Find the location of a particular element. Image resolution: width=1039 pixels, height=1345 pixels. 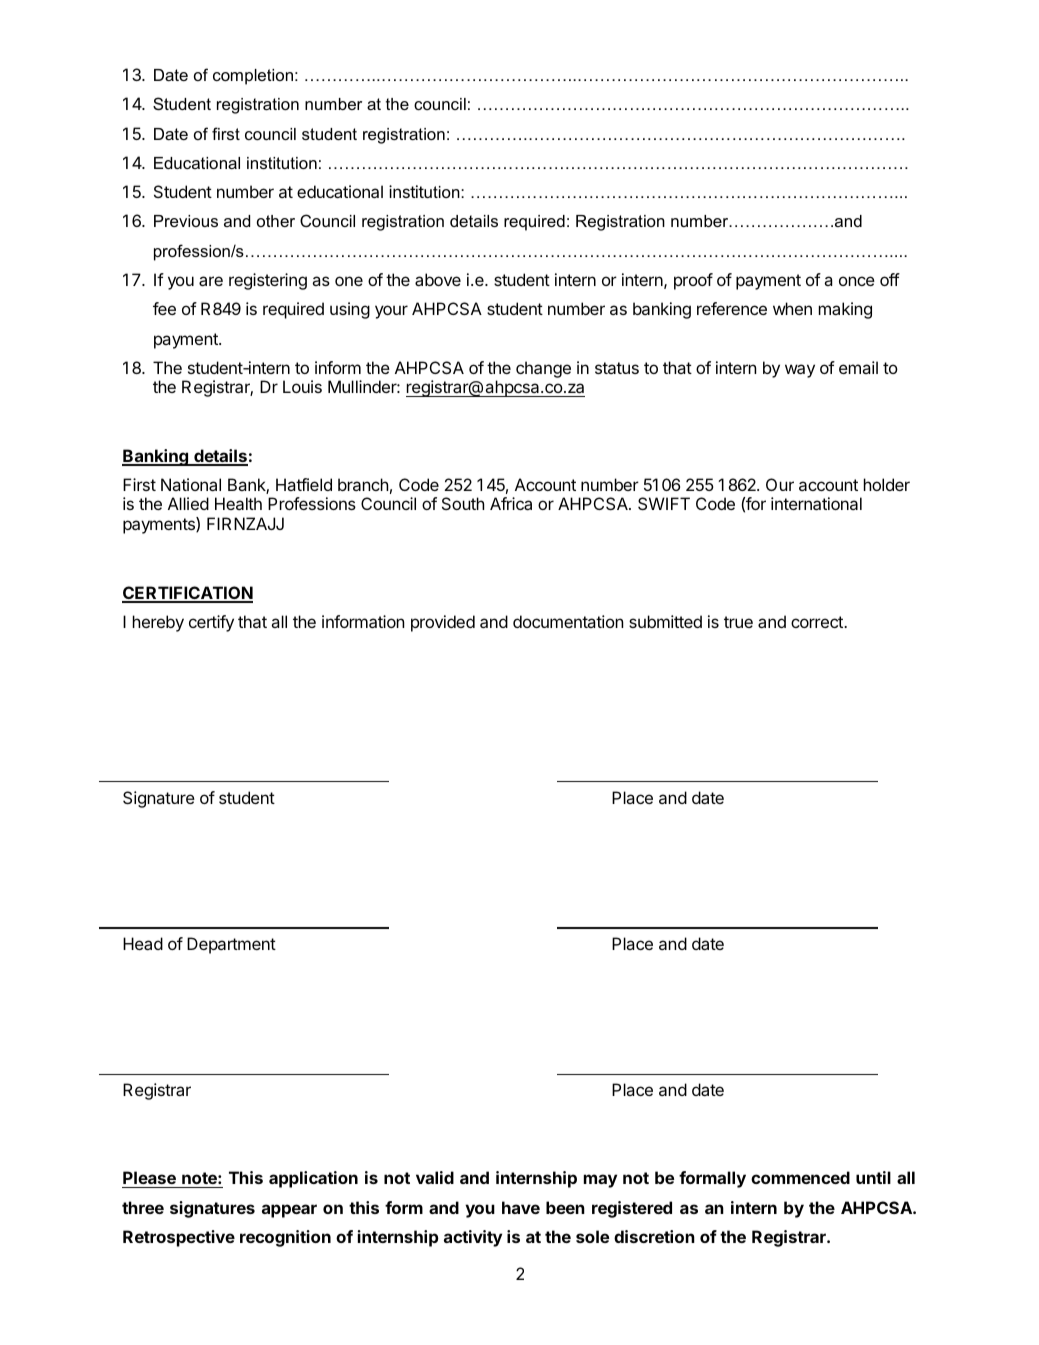

once is located at coordinates (857, 281).
